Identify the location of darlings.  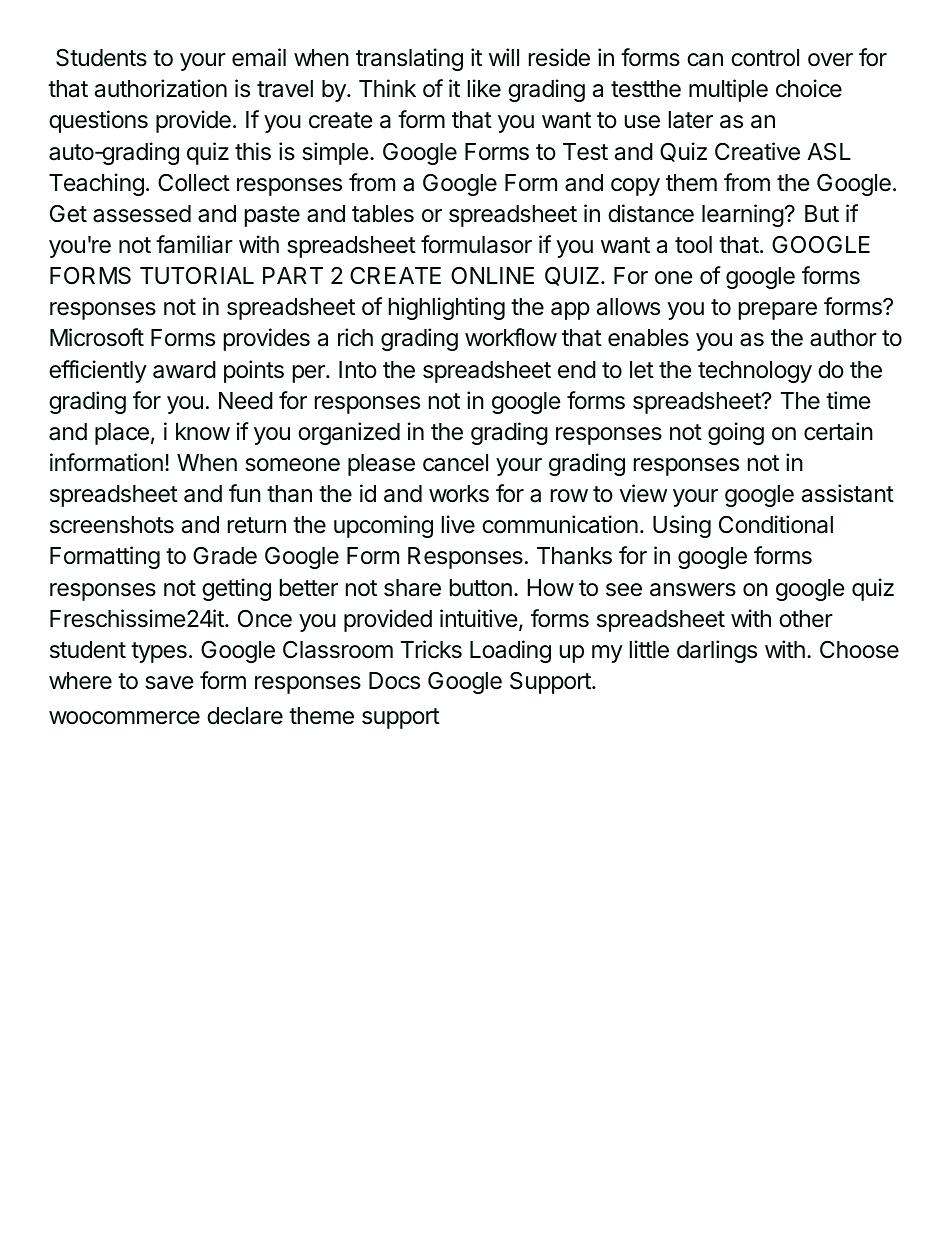
(717, 651).
